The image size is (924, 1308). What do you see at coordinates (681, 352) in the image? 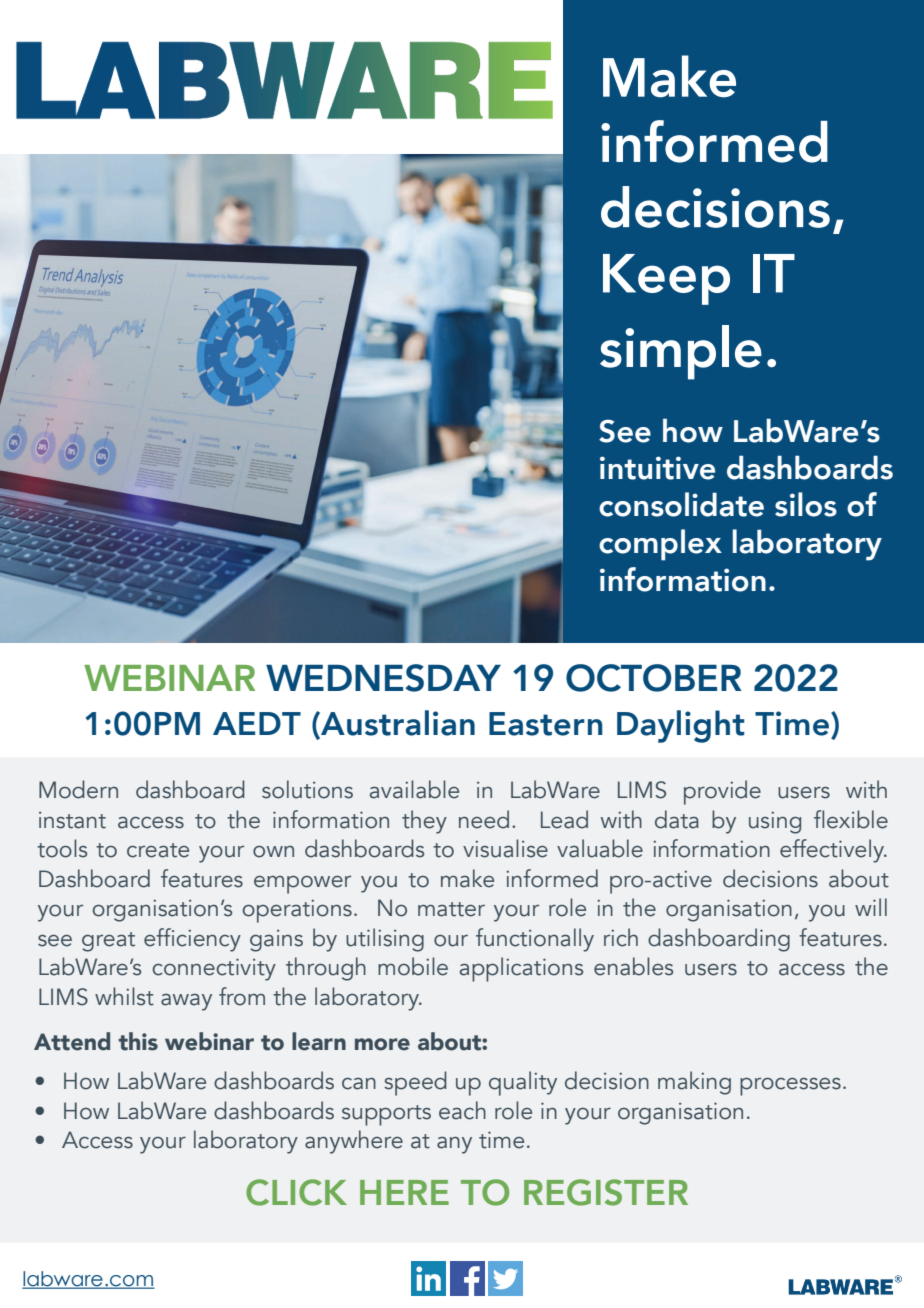
I see `simple` at bounding box center [681, 352].
